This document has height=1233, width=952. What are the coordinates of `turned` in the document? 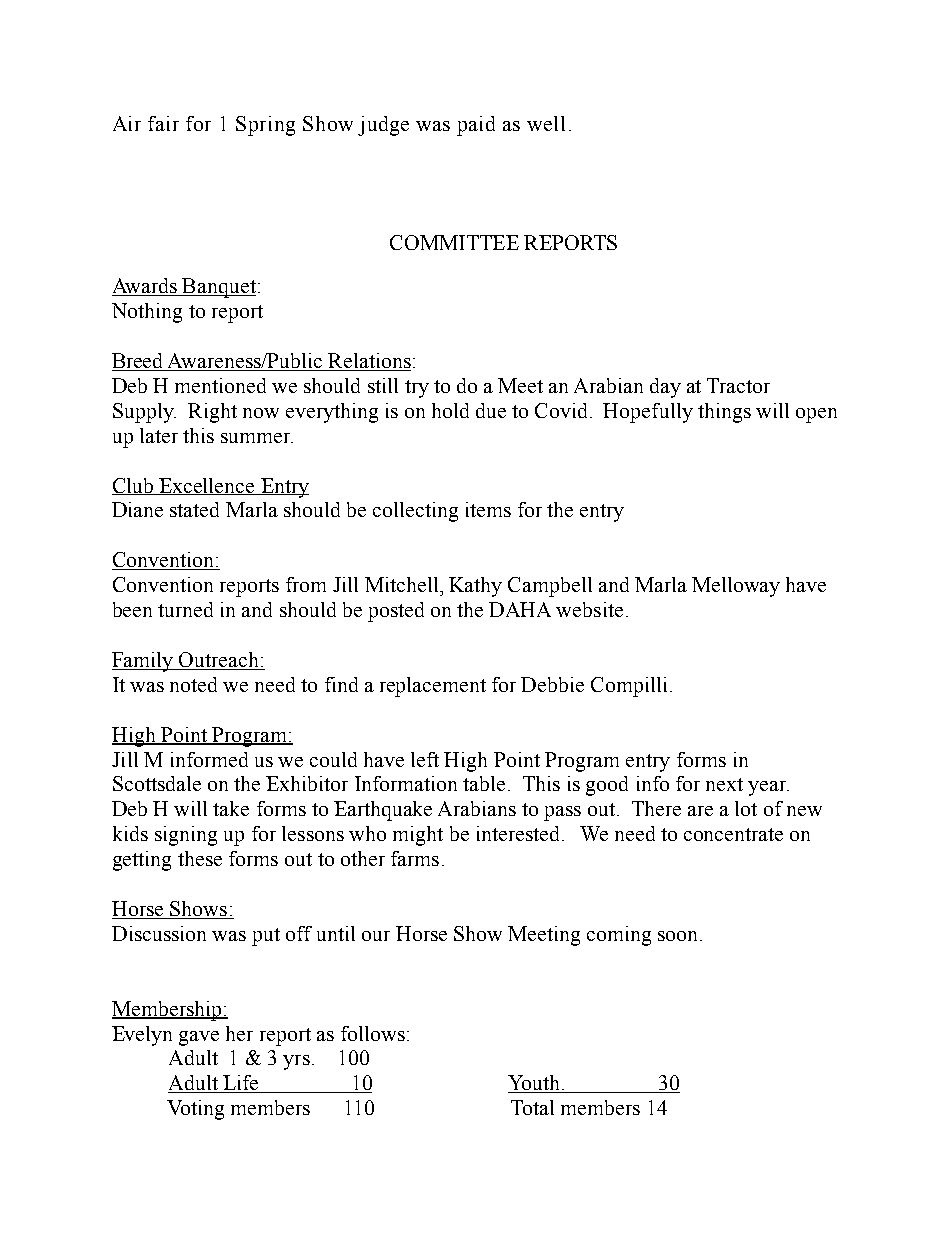 It's located at (185, 609).
